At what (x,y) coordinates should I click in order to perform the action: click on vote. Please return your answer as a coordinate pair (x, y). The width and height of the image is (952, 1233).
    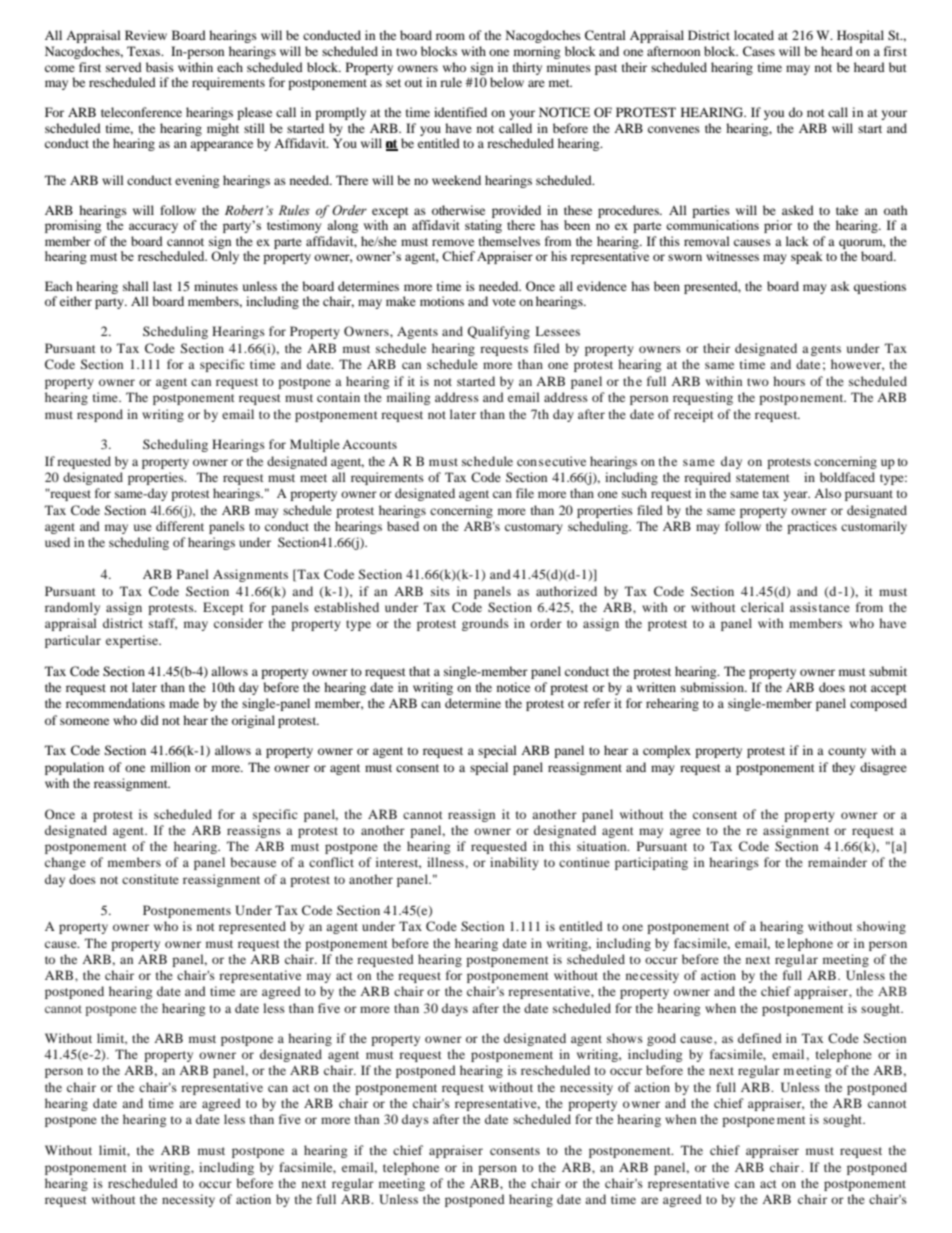
    Looking at the image, I should click on (504, 302).
